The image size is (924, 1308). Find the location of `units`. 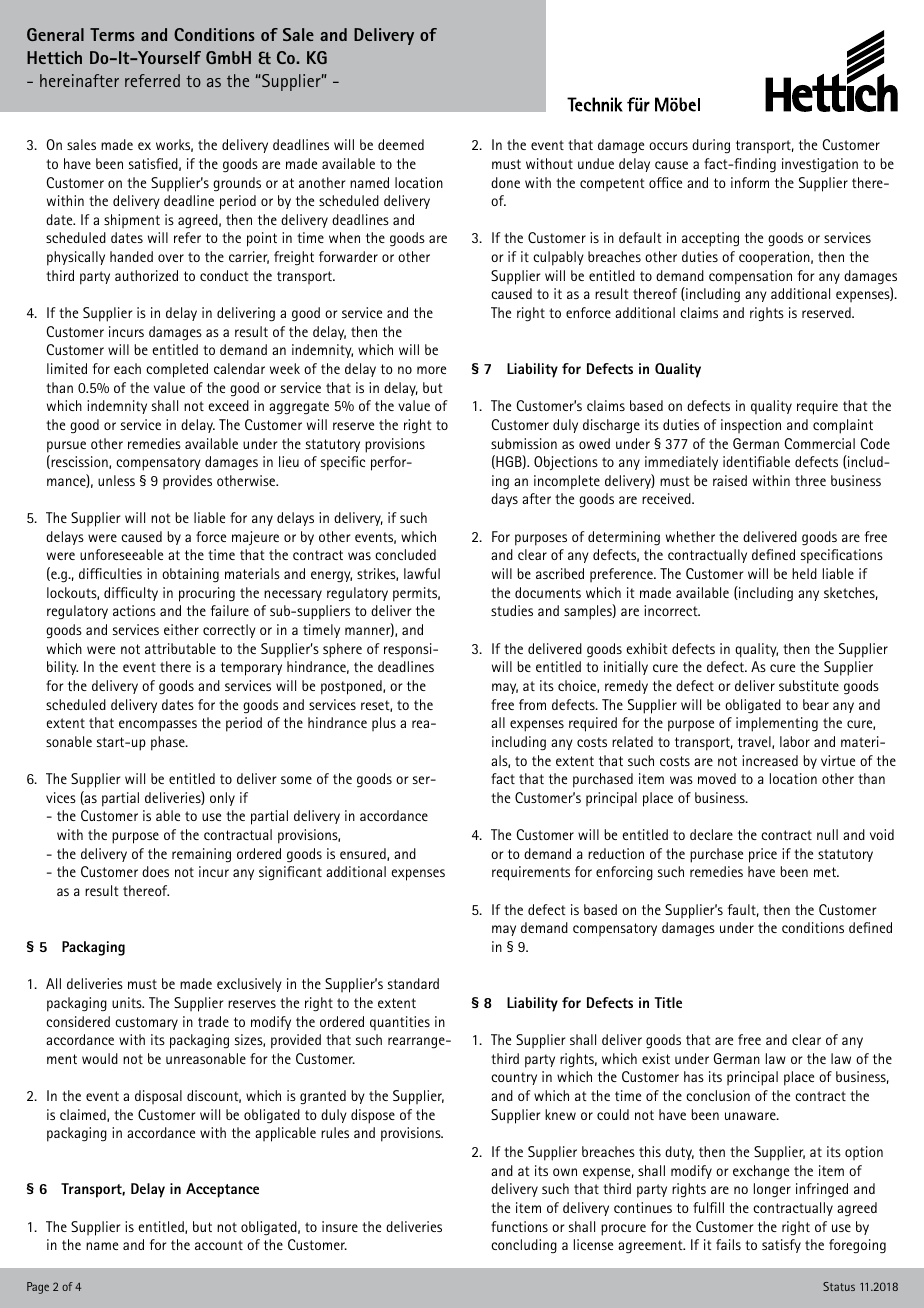

units is located at coordinates (128, 1002).
